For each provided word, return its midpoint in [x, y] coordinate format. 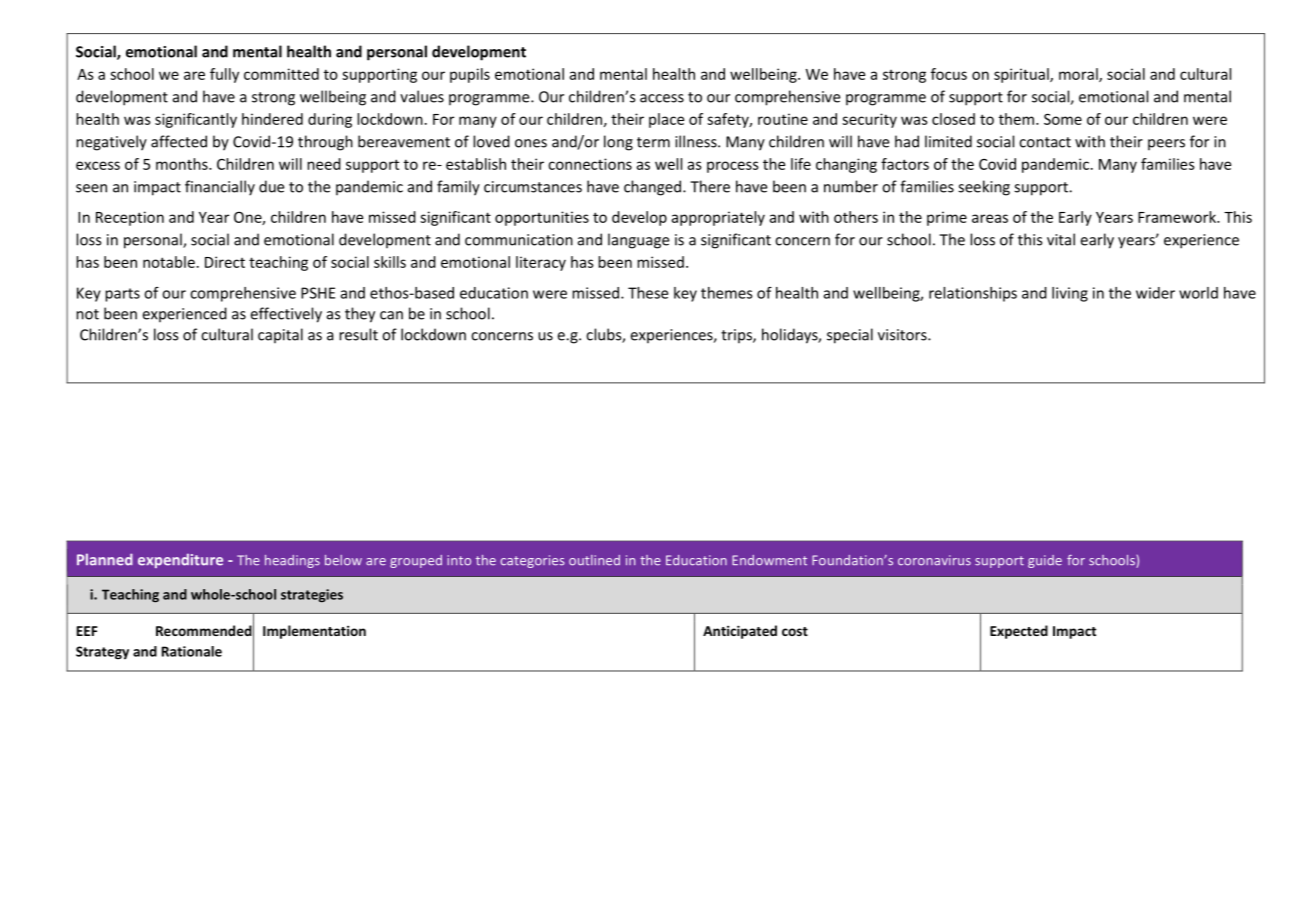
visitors [903, 335]
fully [224, 75]
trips [737, 336]
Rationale [192, 651]
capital [280, 335]
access [662, 98]
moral [1079, 75]
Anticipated [740, 632]
